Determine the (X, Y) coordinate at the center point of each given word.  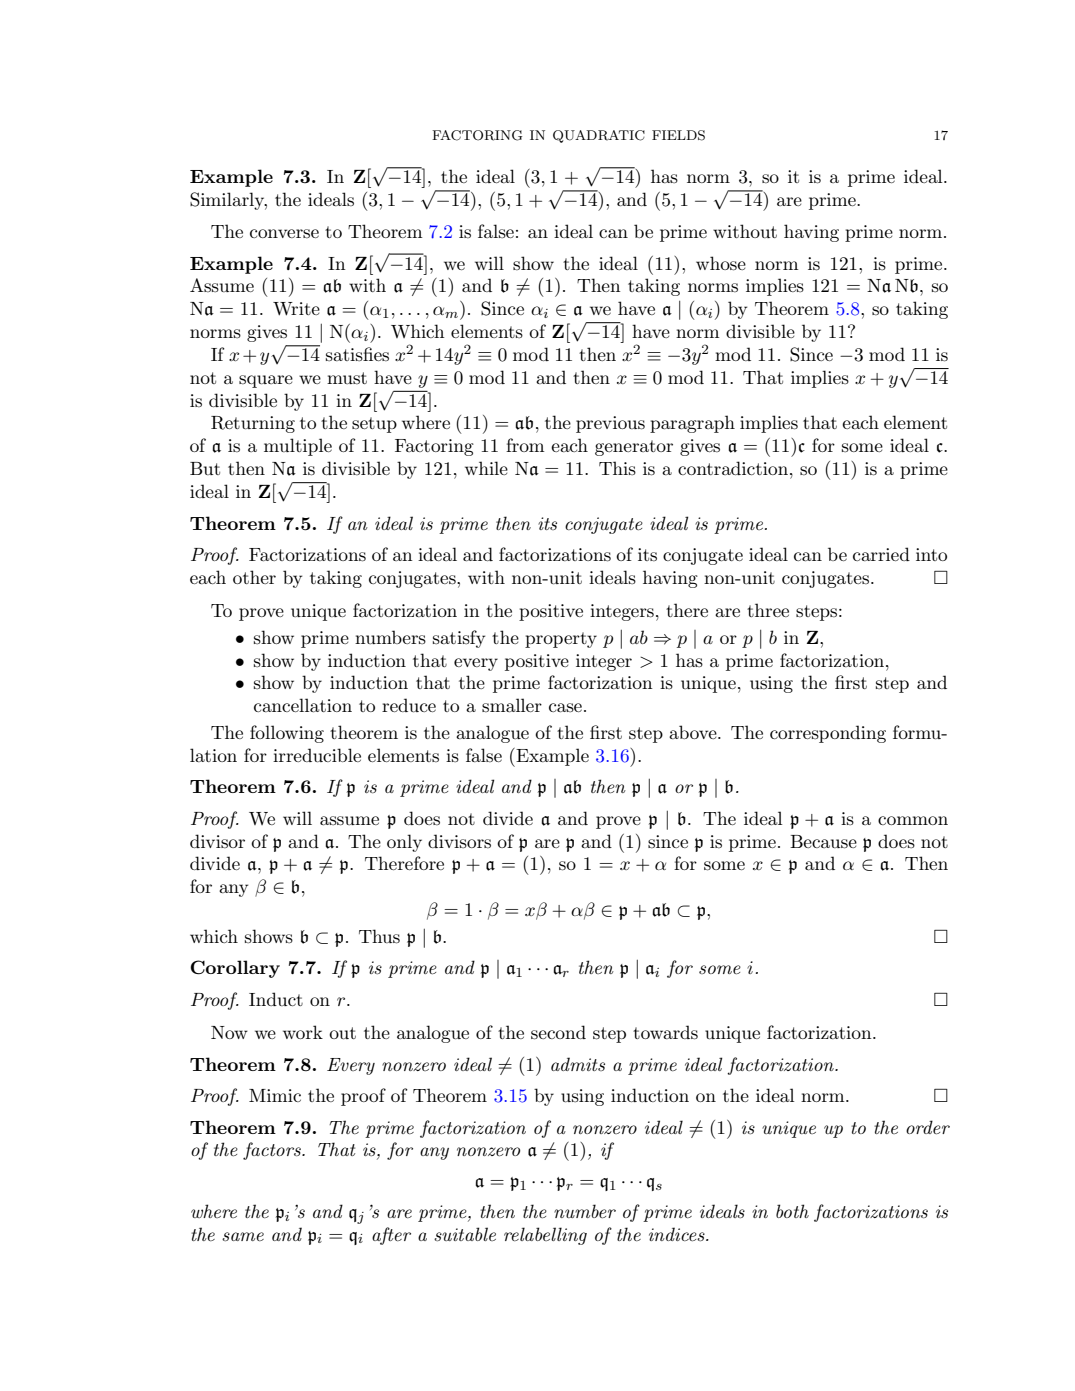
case (565, 707)
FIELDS (678, 135)
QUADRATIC (599, 136)
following (287, 734)
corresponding (828, 734)
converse (284, 233)
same (243, 1236)
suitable (465, 1234)
